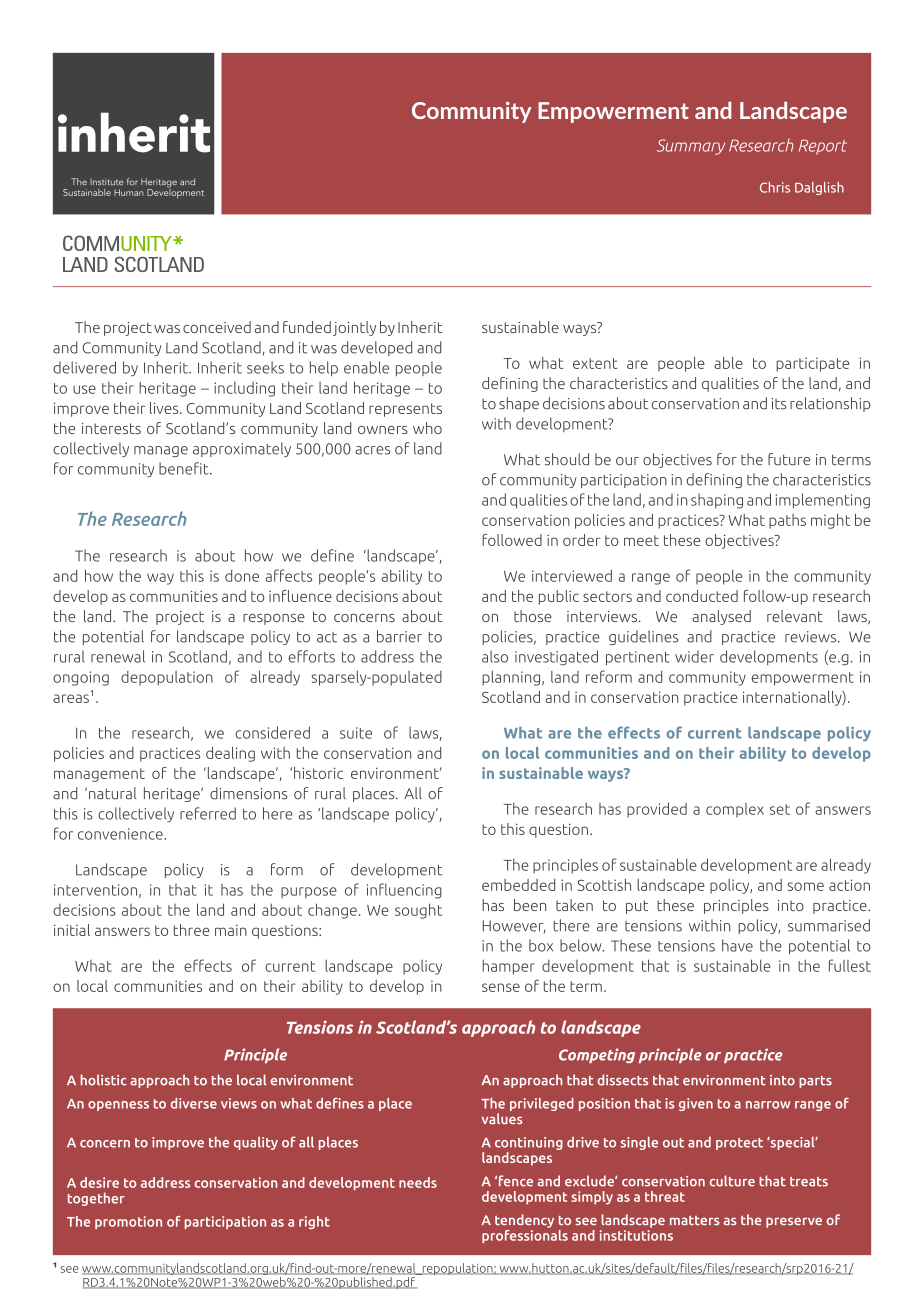 The height and width of the document is (1308, 924). Describe the element at coordinates (512, 678) in the document. I see `planning` at that location.
